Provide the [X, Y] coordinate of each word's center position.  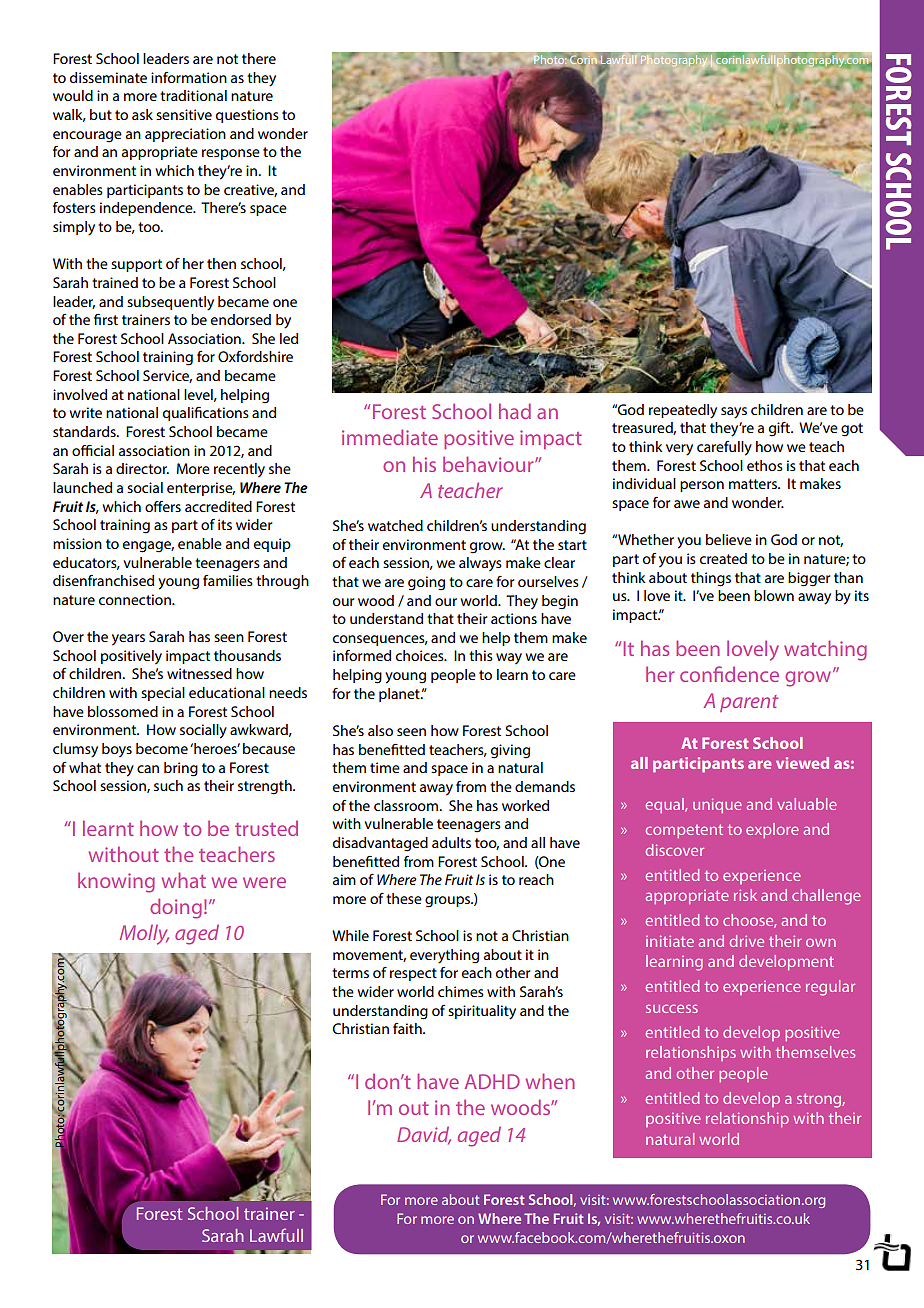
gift [781, 429]
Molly [144, 935]
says [734, 413]
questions [247, 116]
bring [181, 769]
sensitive [184, 114]
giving [510, 751]
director [142, 468]
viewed [802, 763]
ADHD [492, 1081]
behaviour [489, 464]
